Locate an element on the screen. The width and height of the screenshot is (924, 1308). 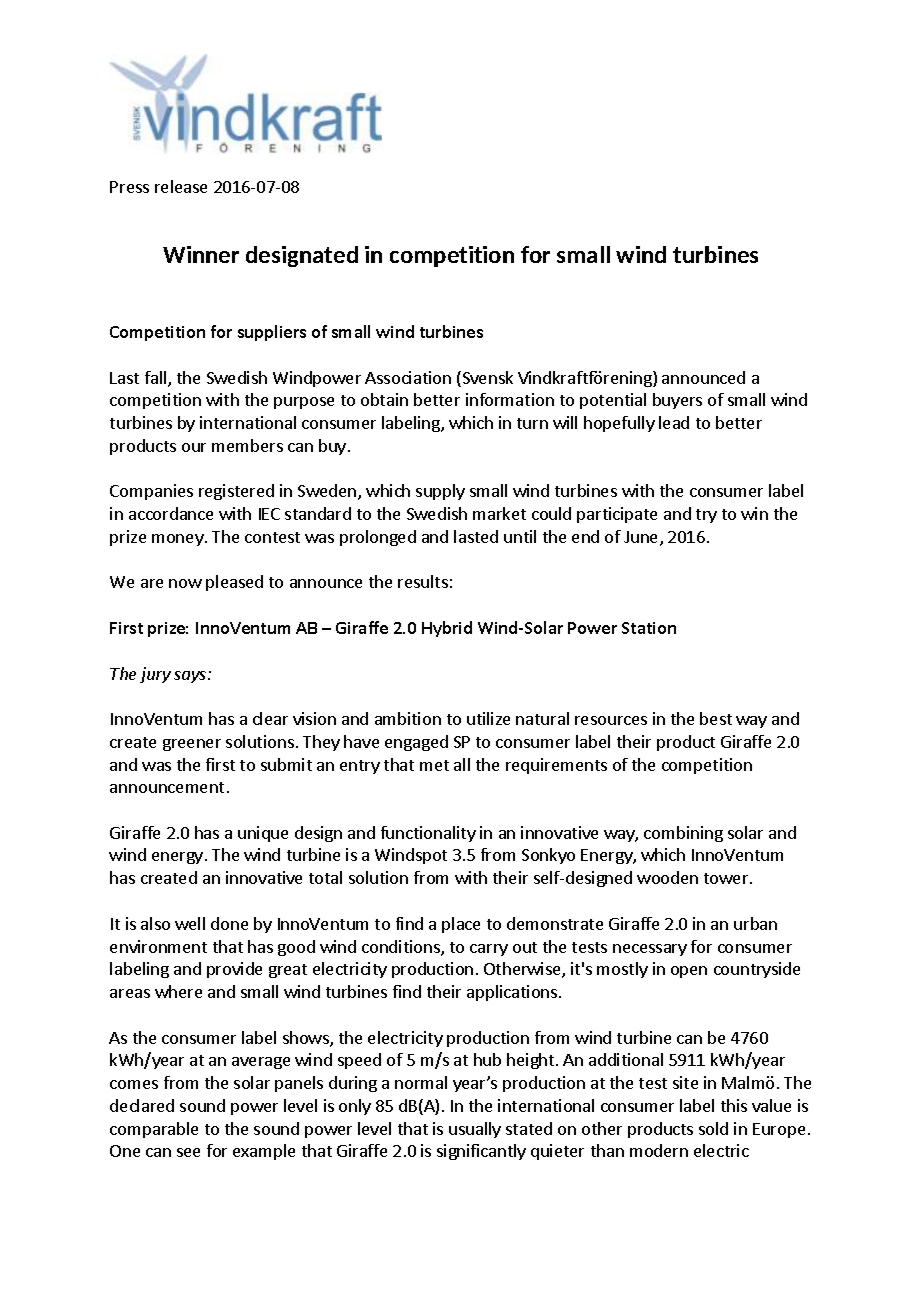
release is located at coordinates (181, 186).
